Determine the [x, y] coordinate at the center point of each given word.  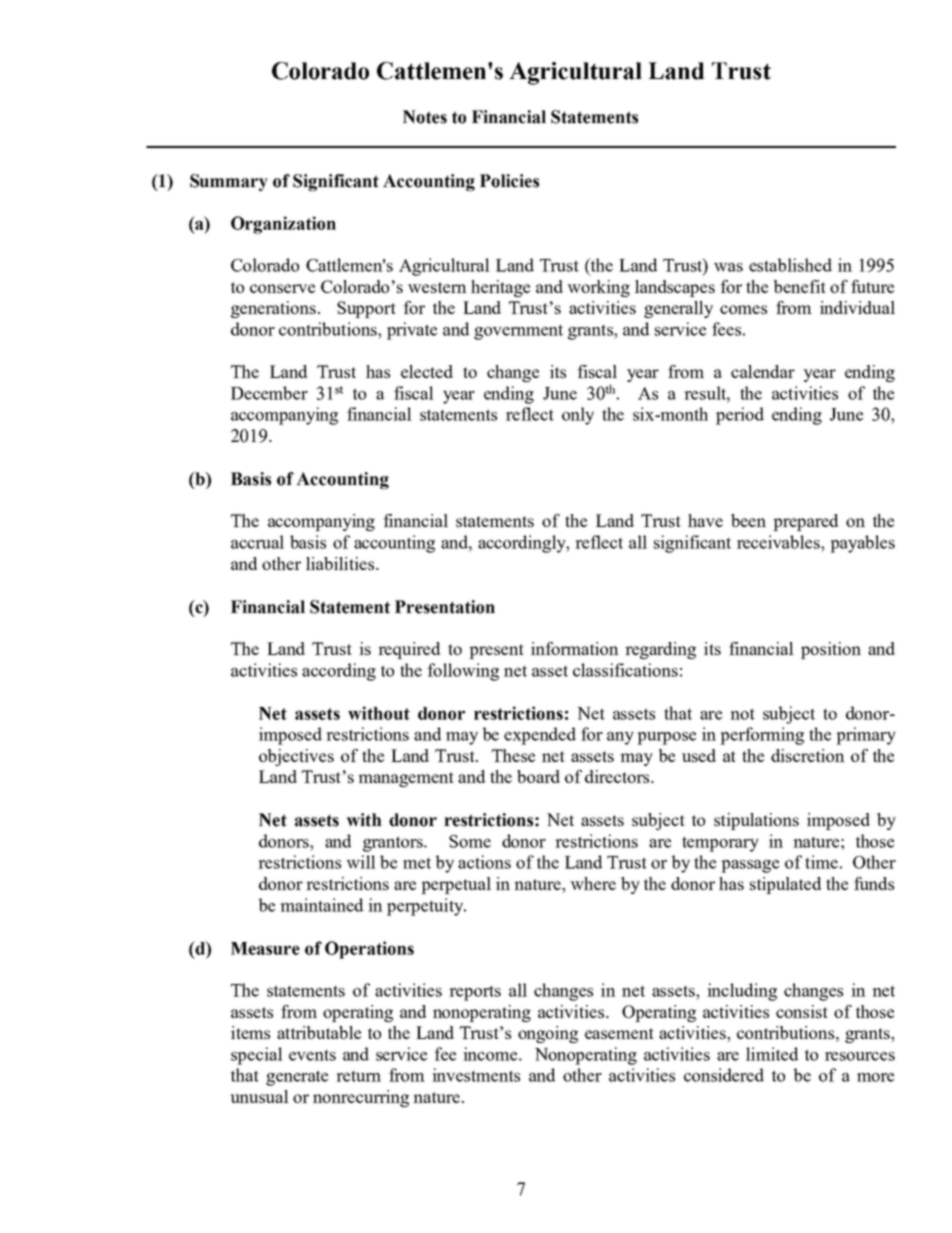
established [790, 265]
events [312, 1055]
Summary [229, 182]
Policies [509, 181]
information [575, 648]
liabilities [341, 563]
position [831, 650]
